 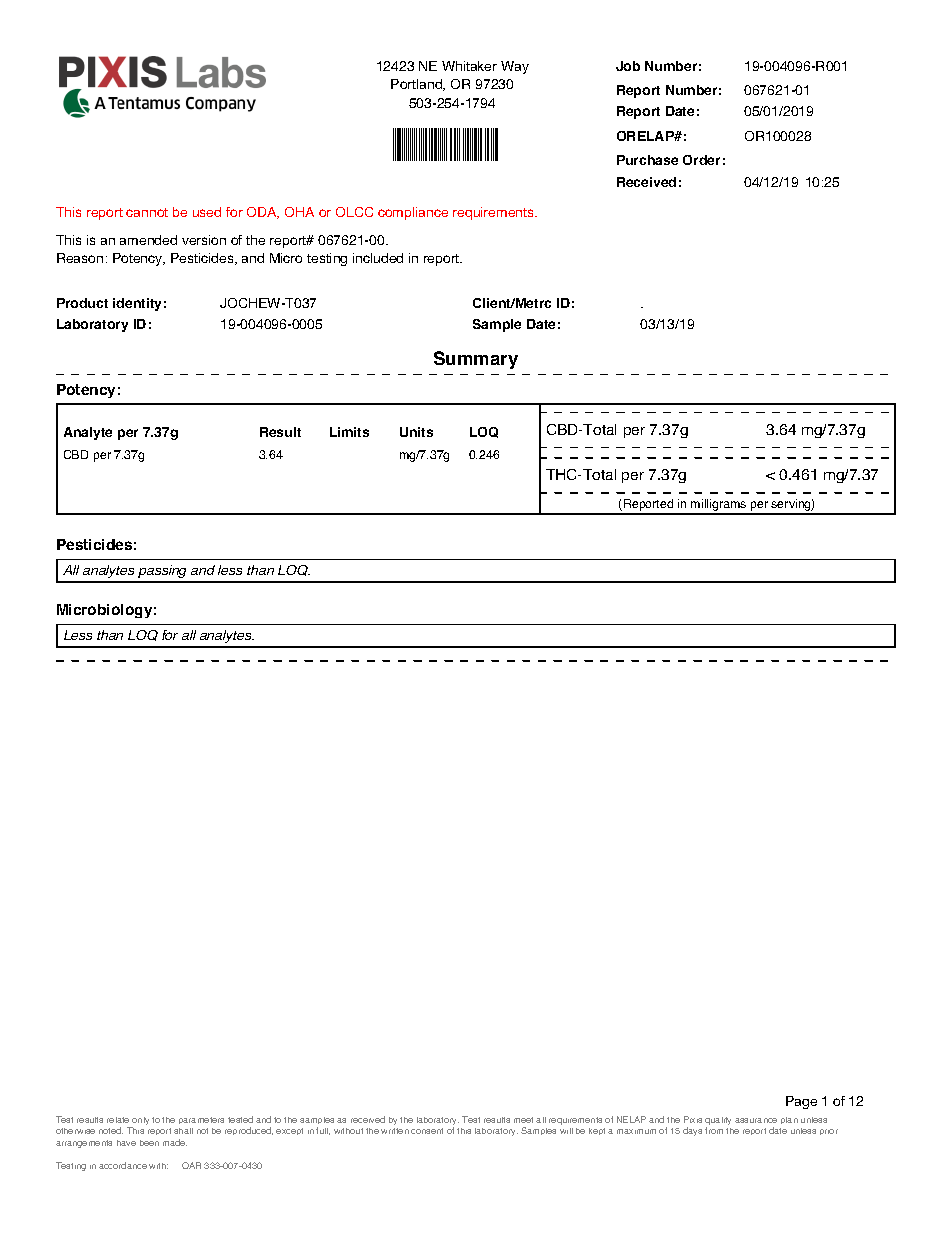 What do you see at coordinates (418, 85) in the screenshot?
I see `Portland` at bounding box center [418, 85].
